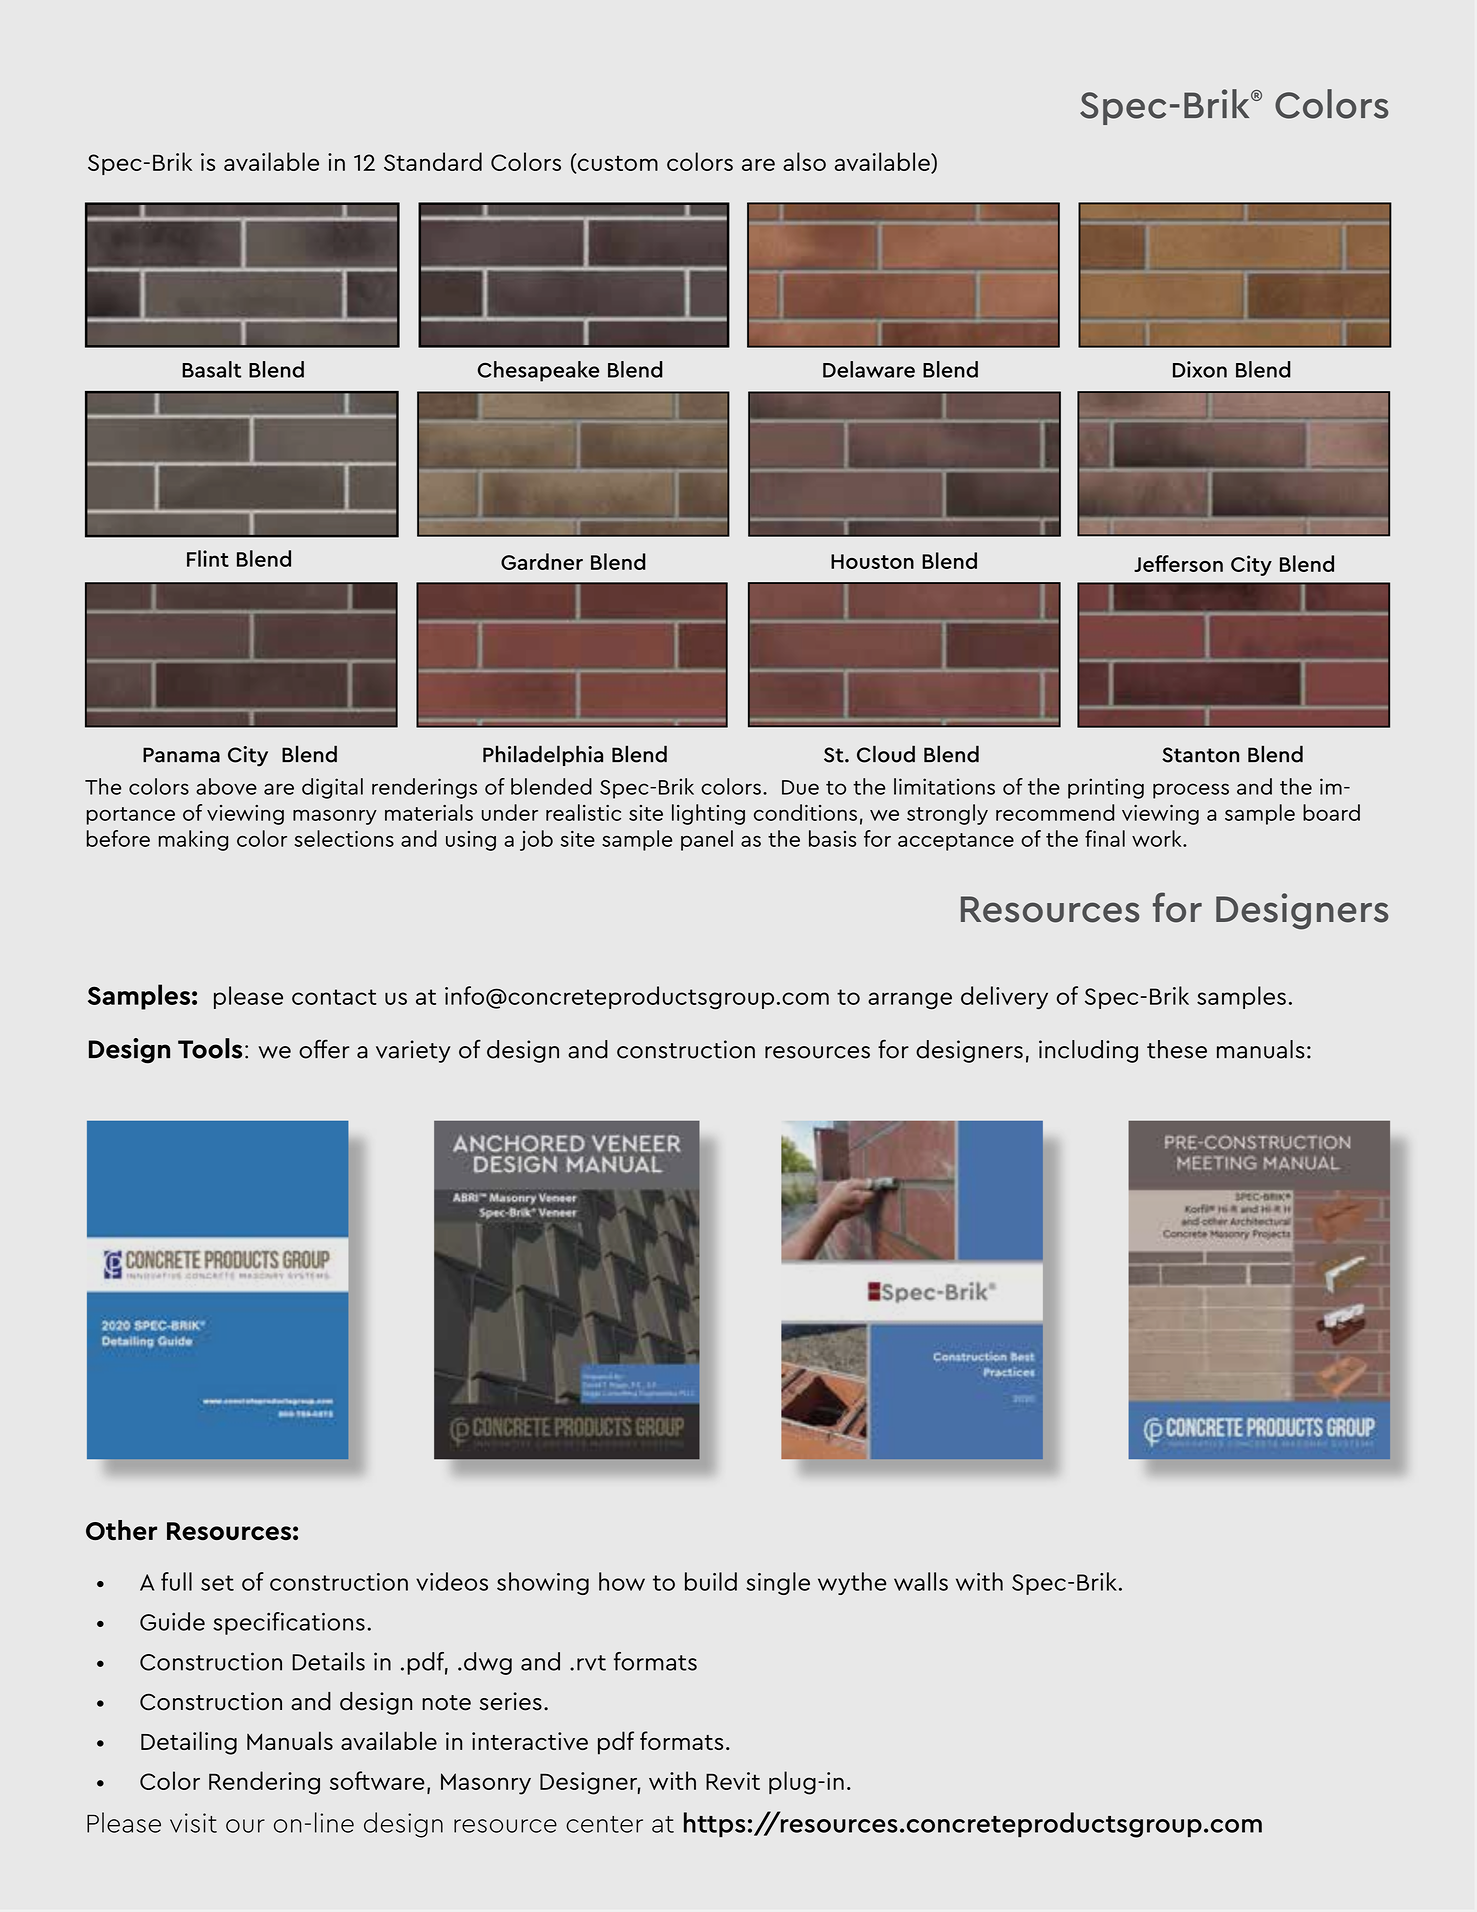 This page has width=1477, height=1912. I want to click on Standard, so click(433, 161).
